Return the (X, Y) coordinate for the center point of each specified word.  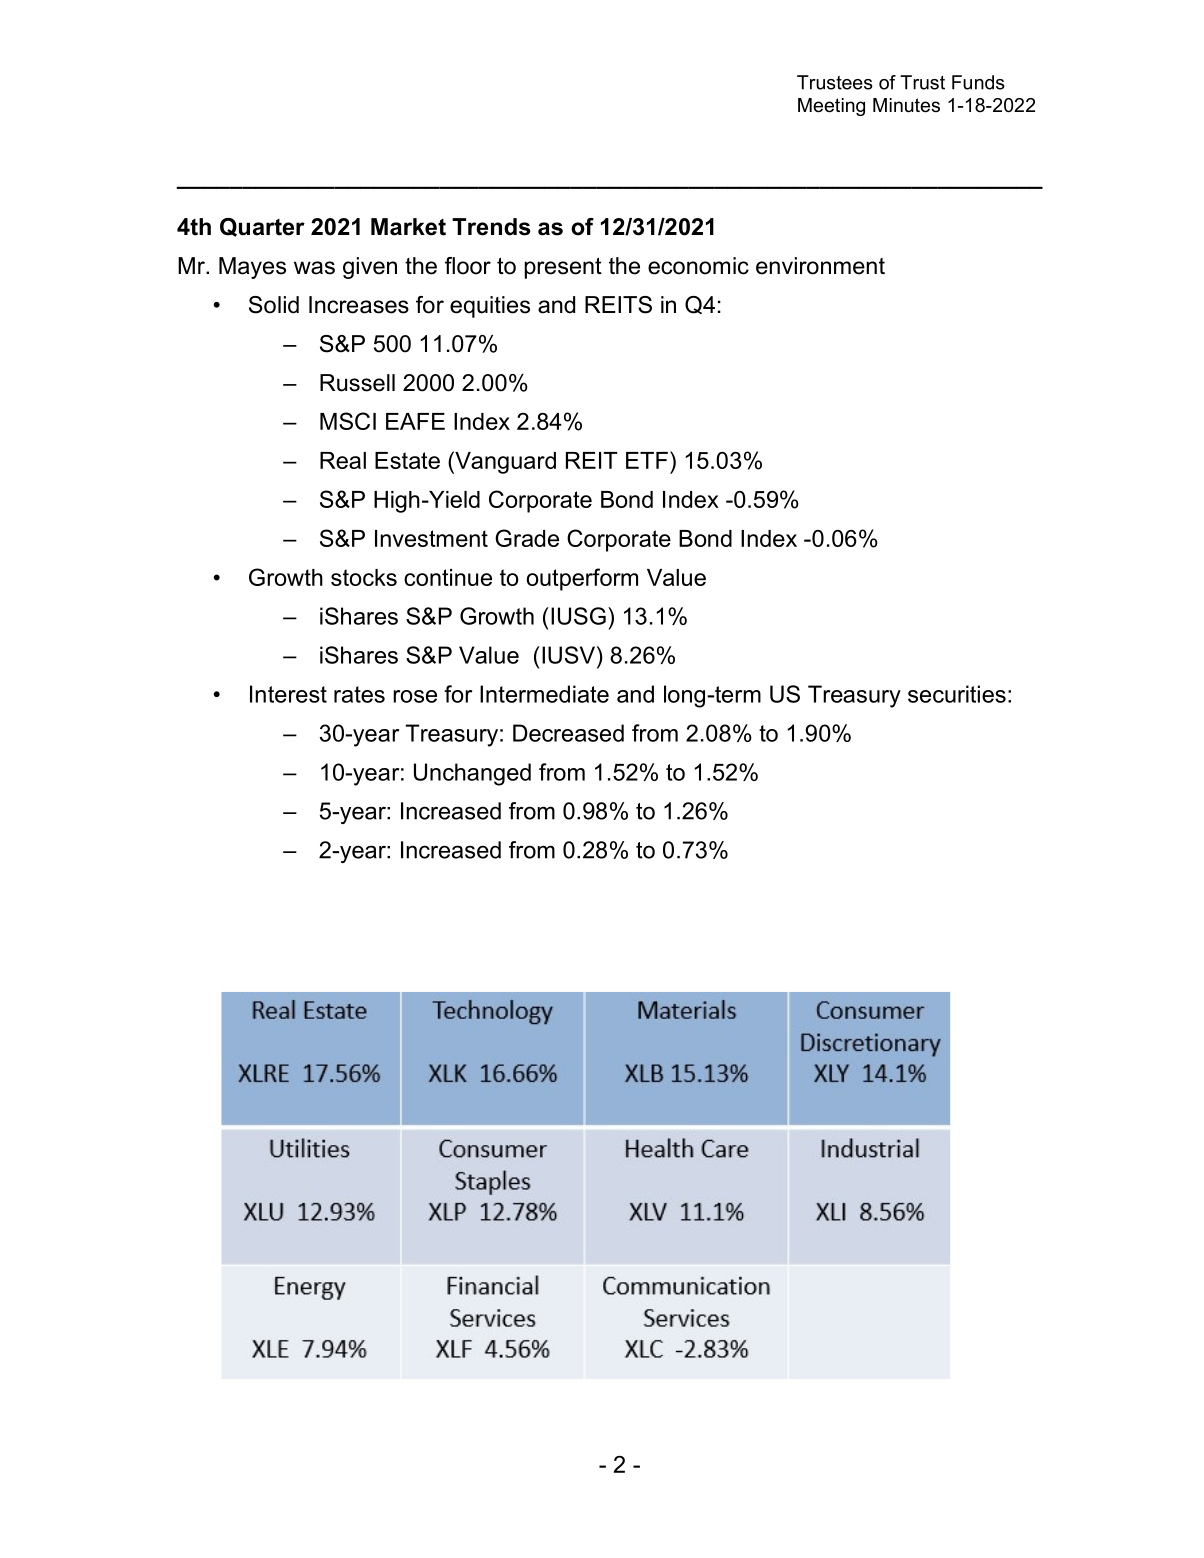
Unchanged (472, 774)
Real (343, 460)
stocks (364, 577)
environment (820, 266)
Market (408, 227)
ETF (647, 460)
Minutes (906, 105)
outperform (582, 579)
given (370, 268)
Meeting (831, 107)
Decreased (568, 733)
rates (359, 694)
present (563, 268)
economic (698, 266)
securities (957, 694)
